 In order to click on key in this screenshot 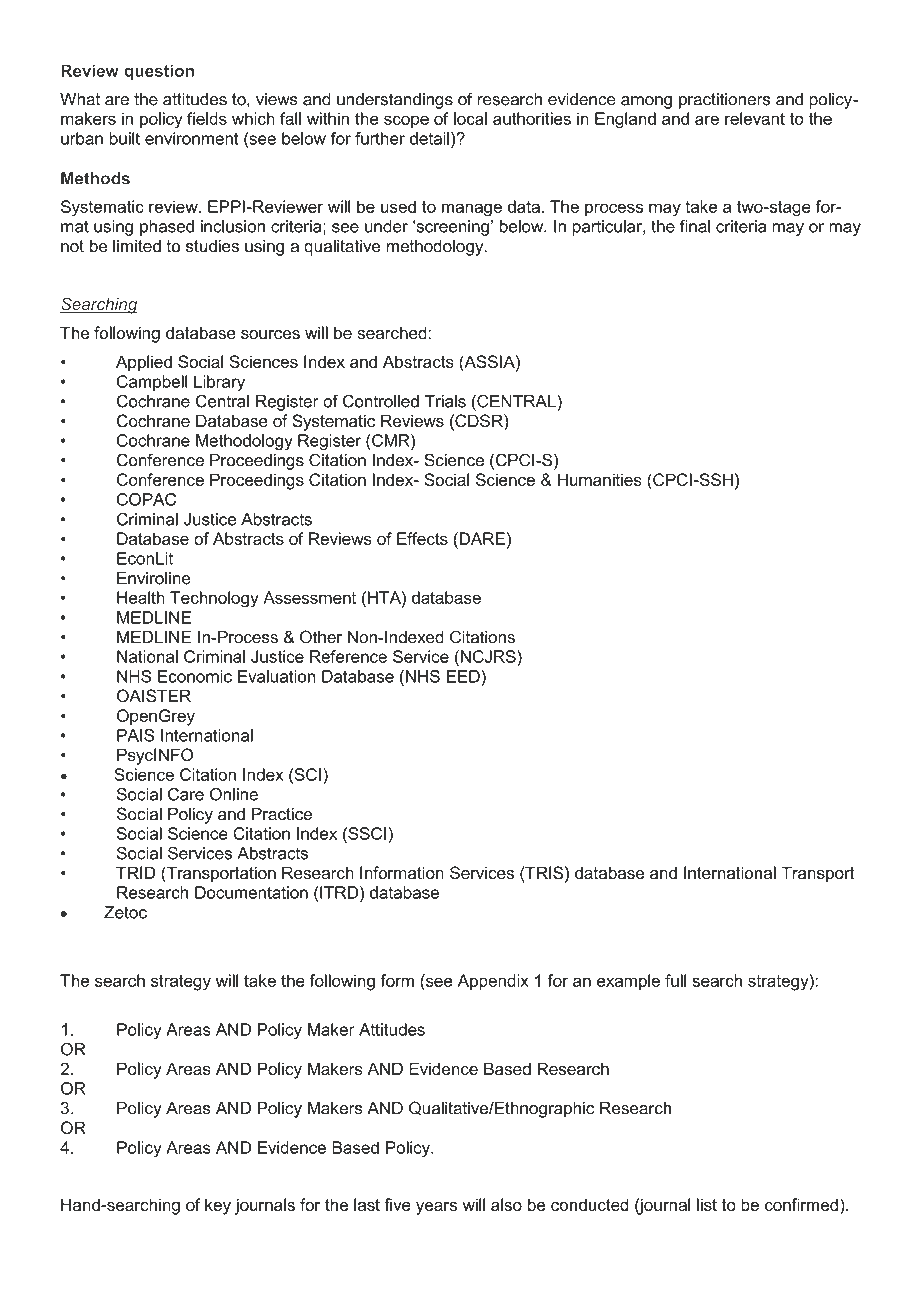, I will do `click(218, 1206)`.
